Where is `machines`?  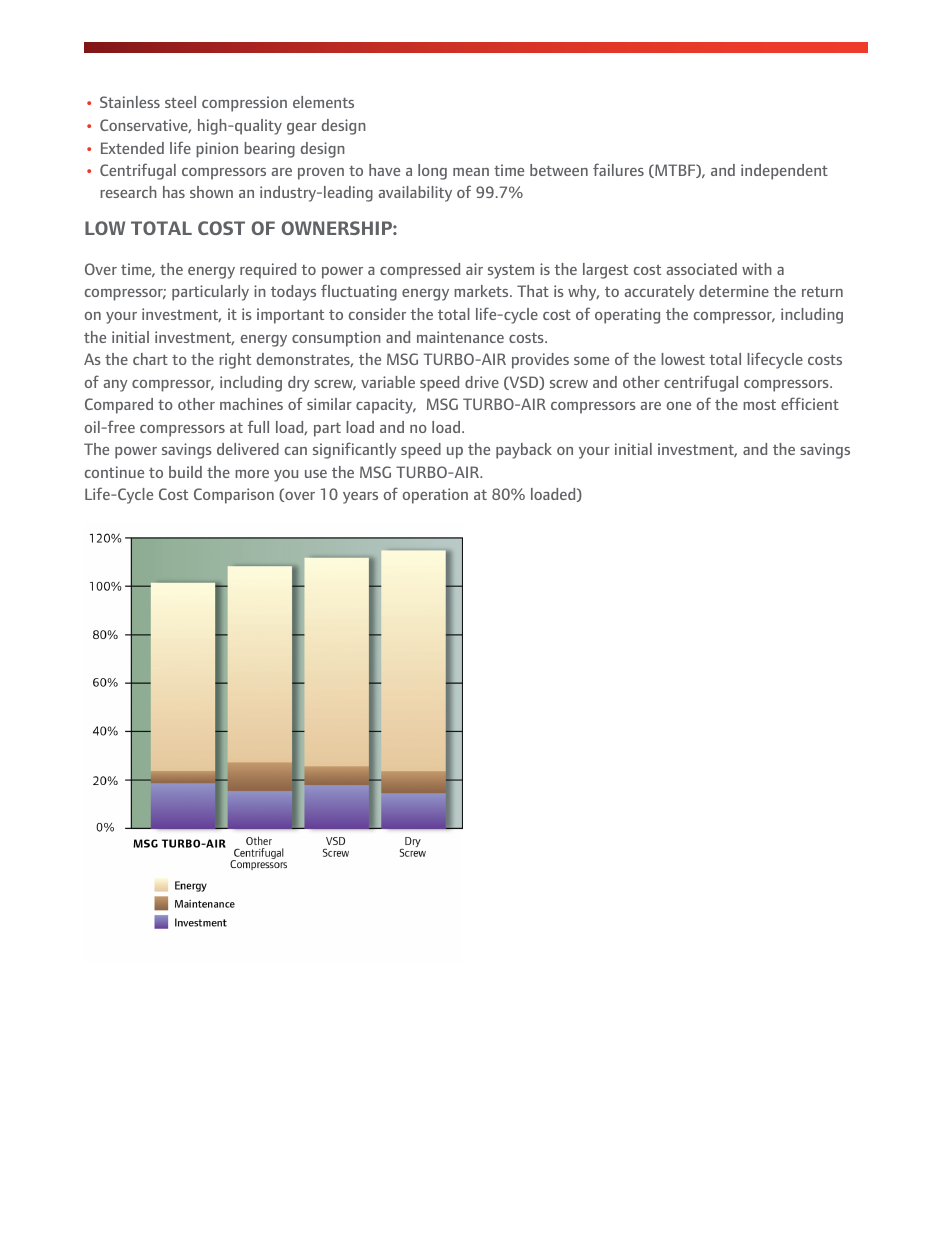 machines is located at coordinates (251, 404).
